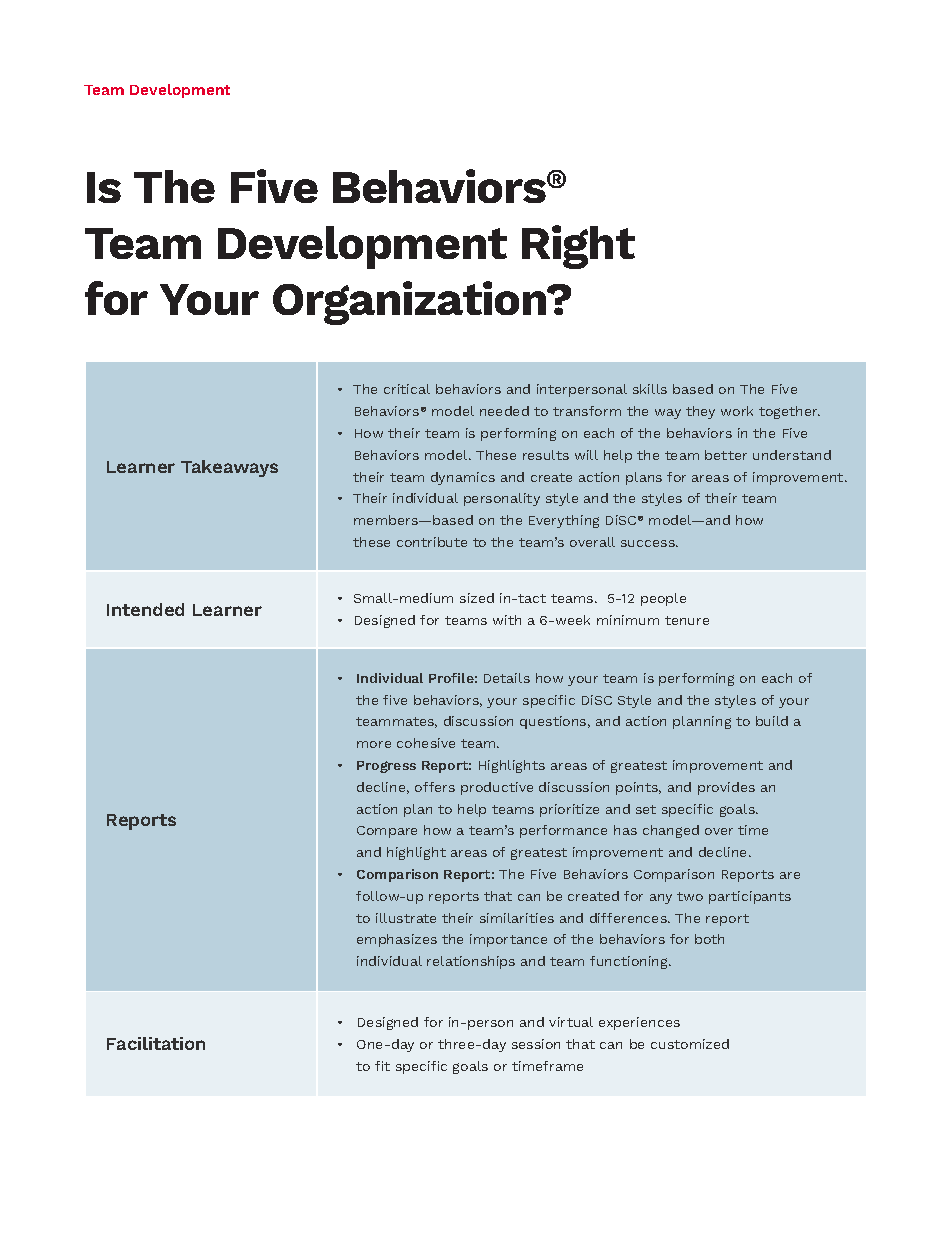 This screenshot has width=952, height=1233. I want to click on session, so click(536, 1044).
